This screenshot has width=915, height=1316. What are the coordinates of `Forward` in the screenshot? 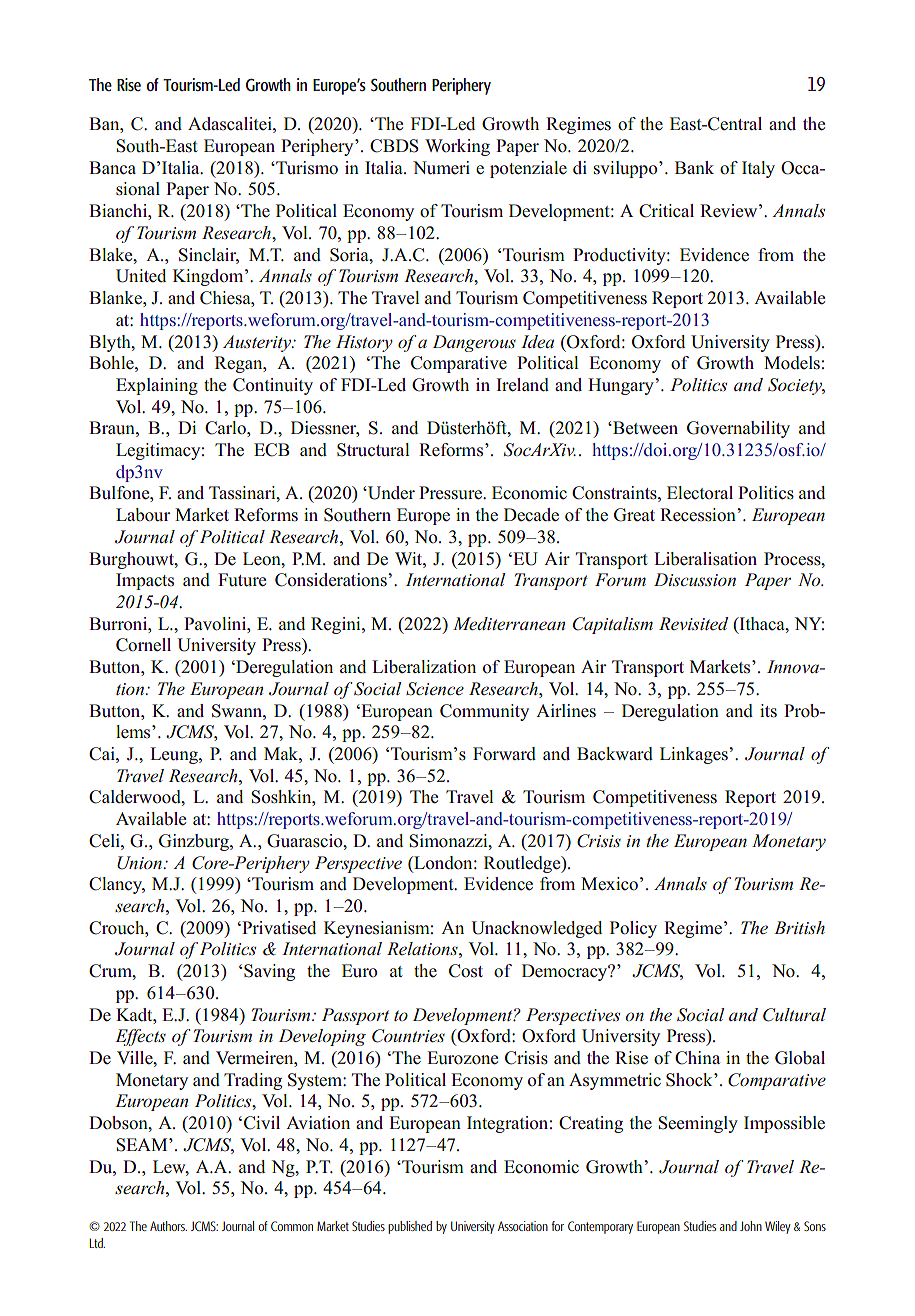 It's located at (504, 754).
